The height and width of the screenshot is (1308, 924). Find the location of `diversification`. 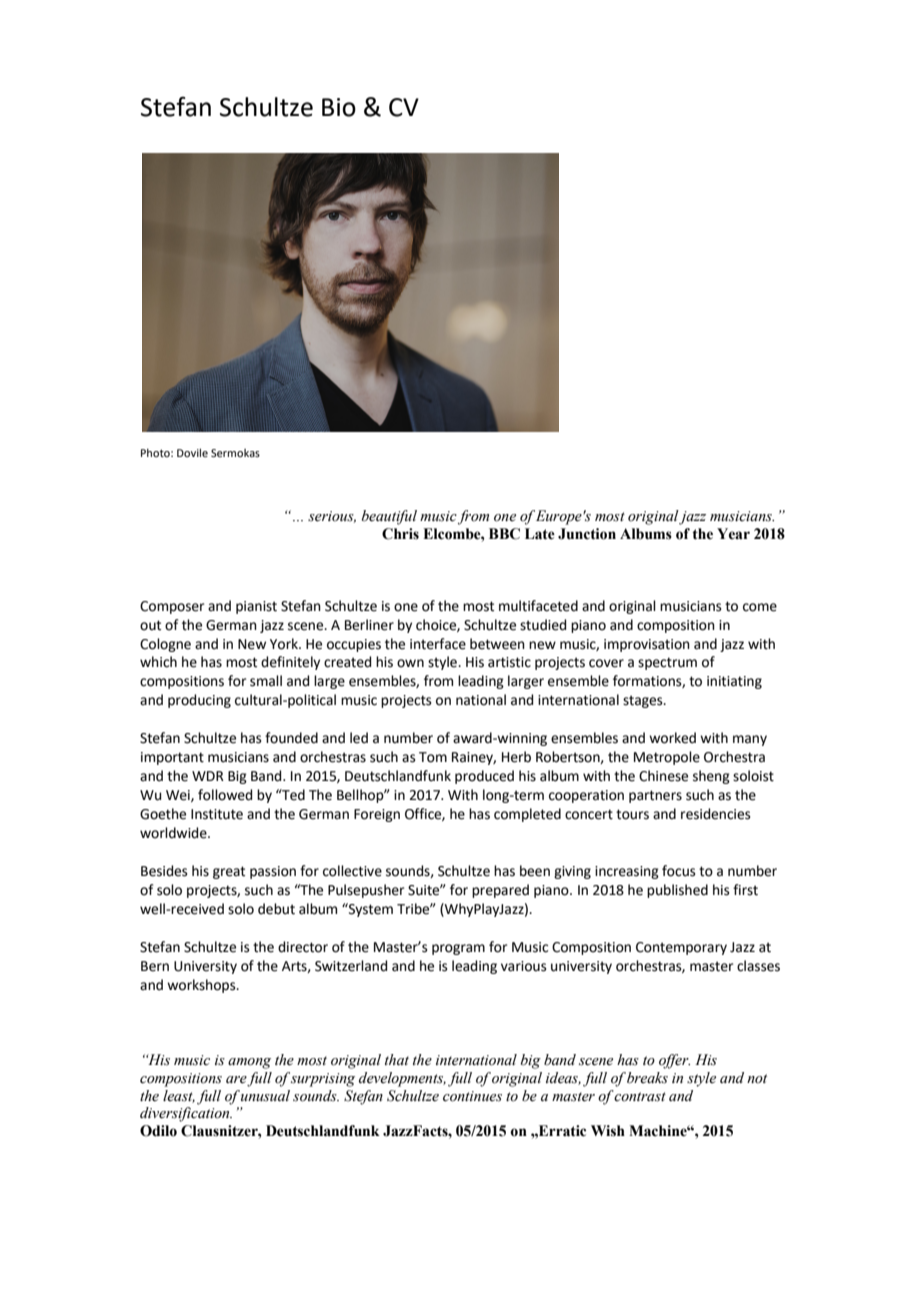

diversification is located at coordinates (186, 1114).
